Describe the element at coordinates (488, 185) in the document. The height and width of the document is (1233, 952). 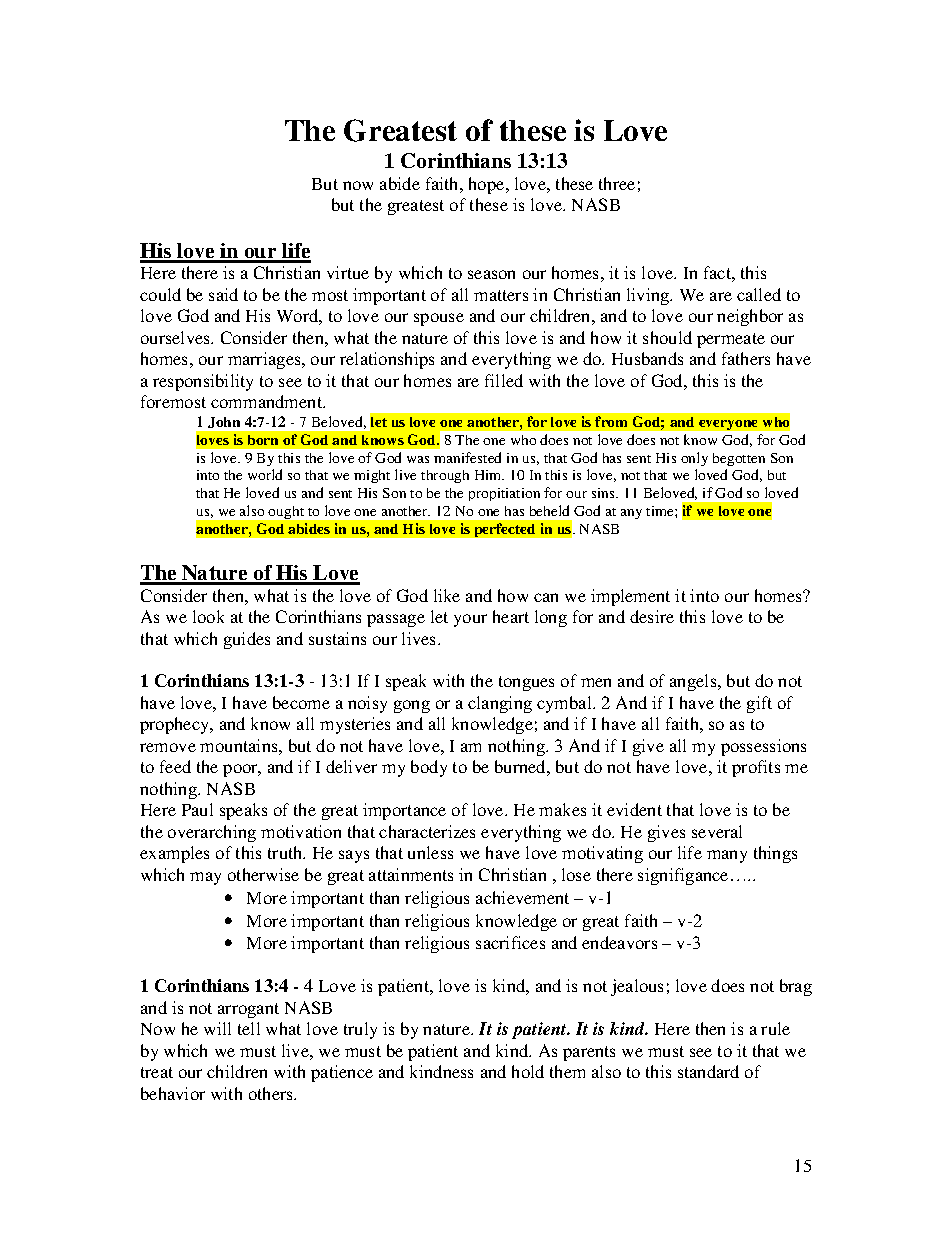
I see `hope` at that location.
